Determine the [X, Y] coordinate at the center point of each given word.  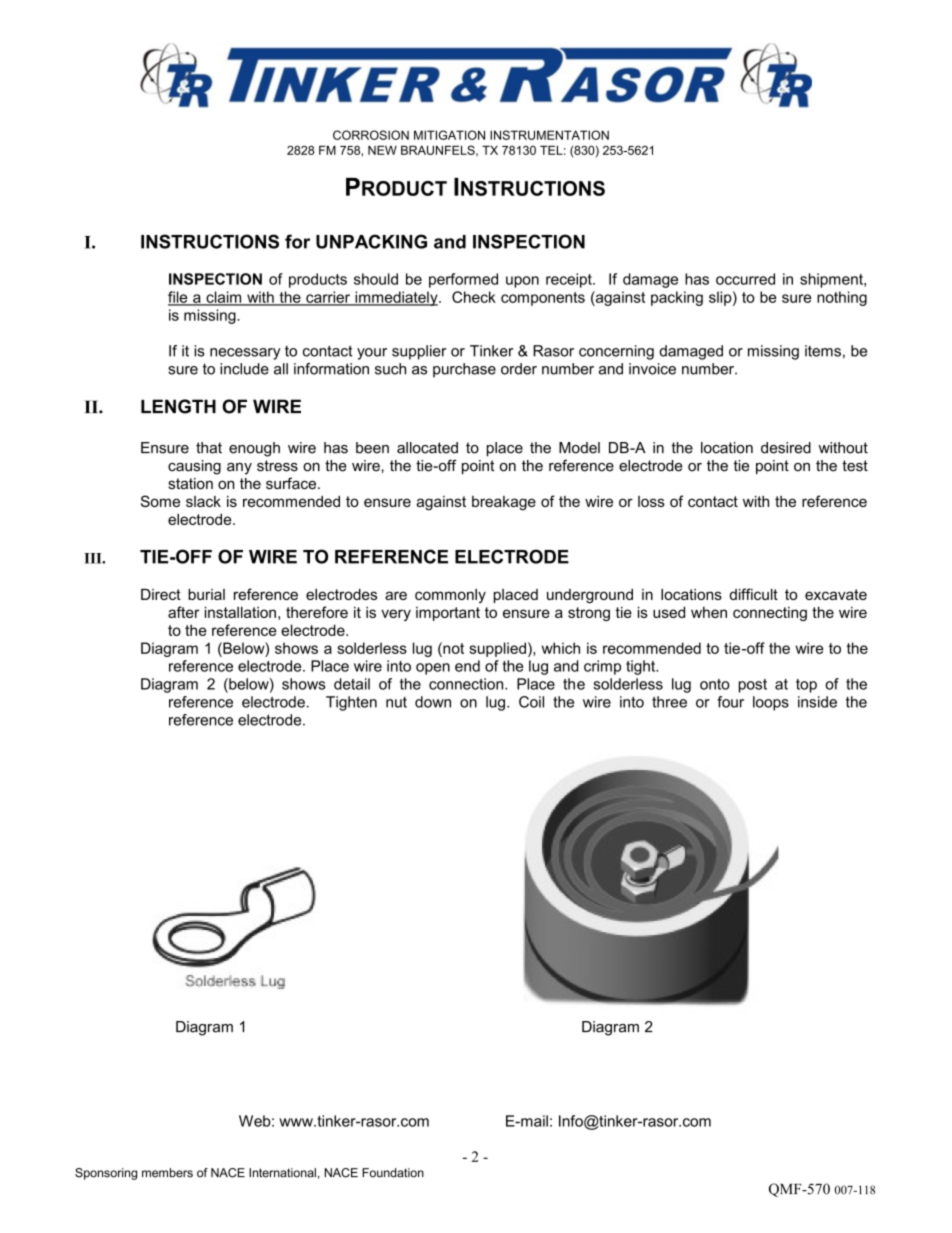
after [184, 612]
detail [352, 684]
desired [786, 448]
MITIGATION [449, 135]
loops [771, 703]
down [433, 702]
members [167, 1173]
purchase [464, 370]
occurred [745, 279]
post [753, 686]
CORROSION [371, 135]
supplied [497, 649]
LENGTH [178, 406]
